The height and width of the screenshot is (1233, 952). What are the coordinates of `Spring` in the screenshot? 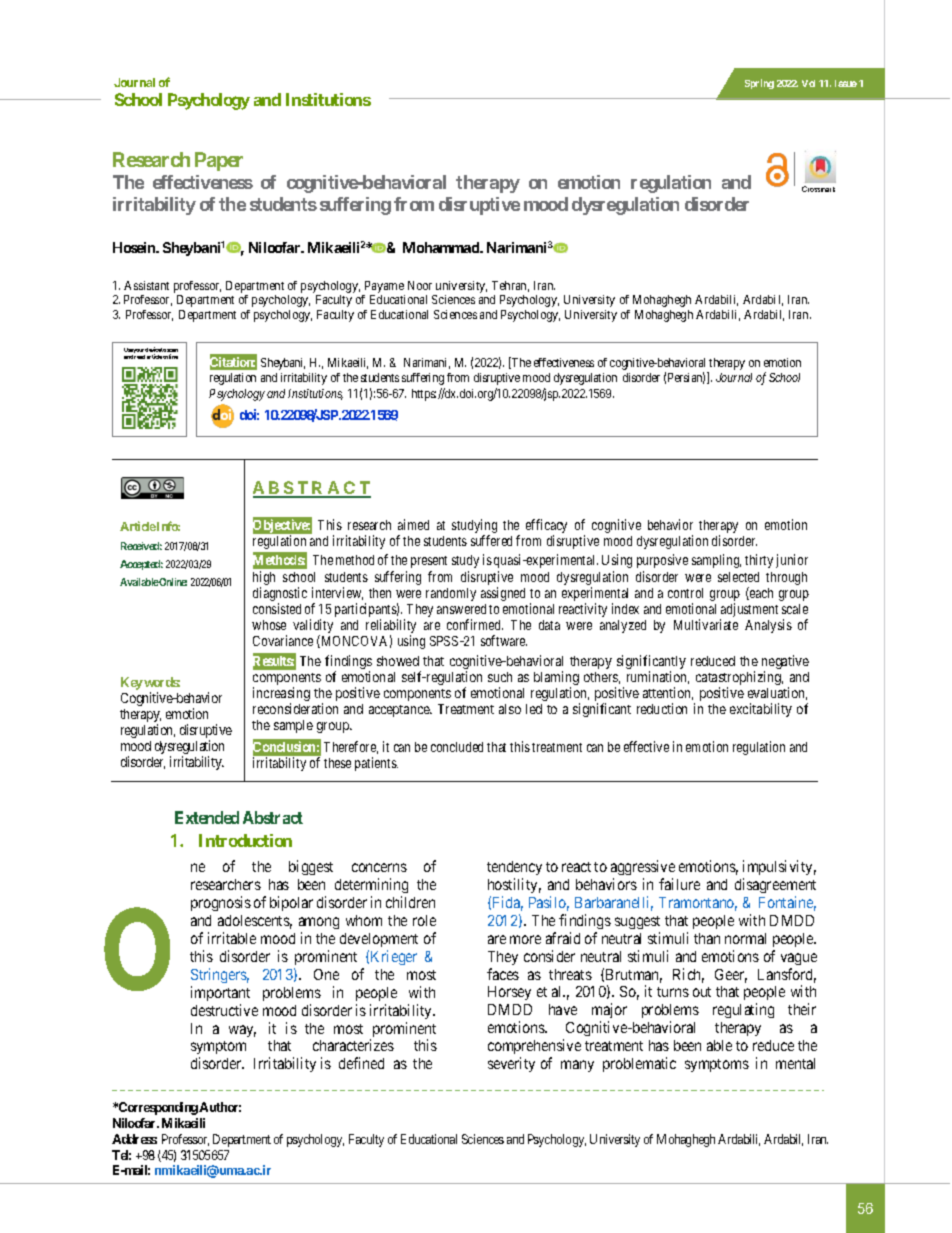 It's located at (759, 84).
